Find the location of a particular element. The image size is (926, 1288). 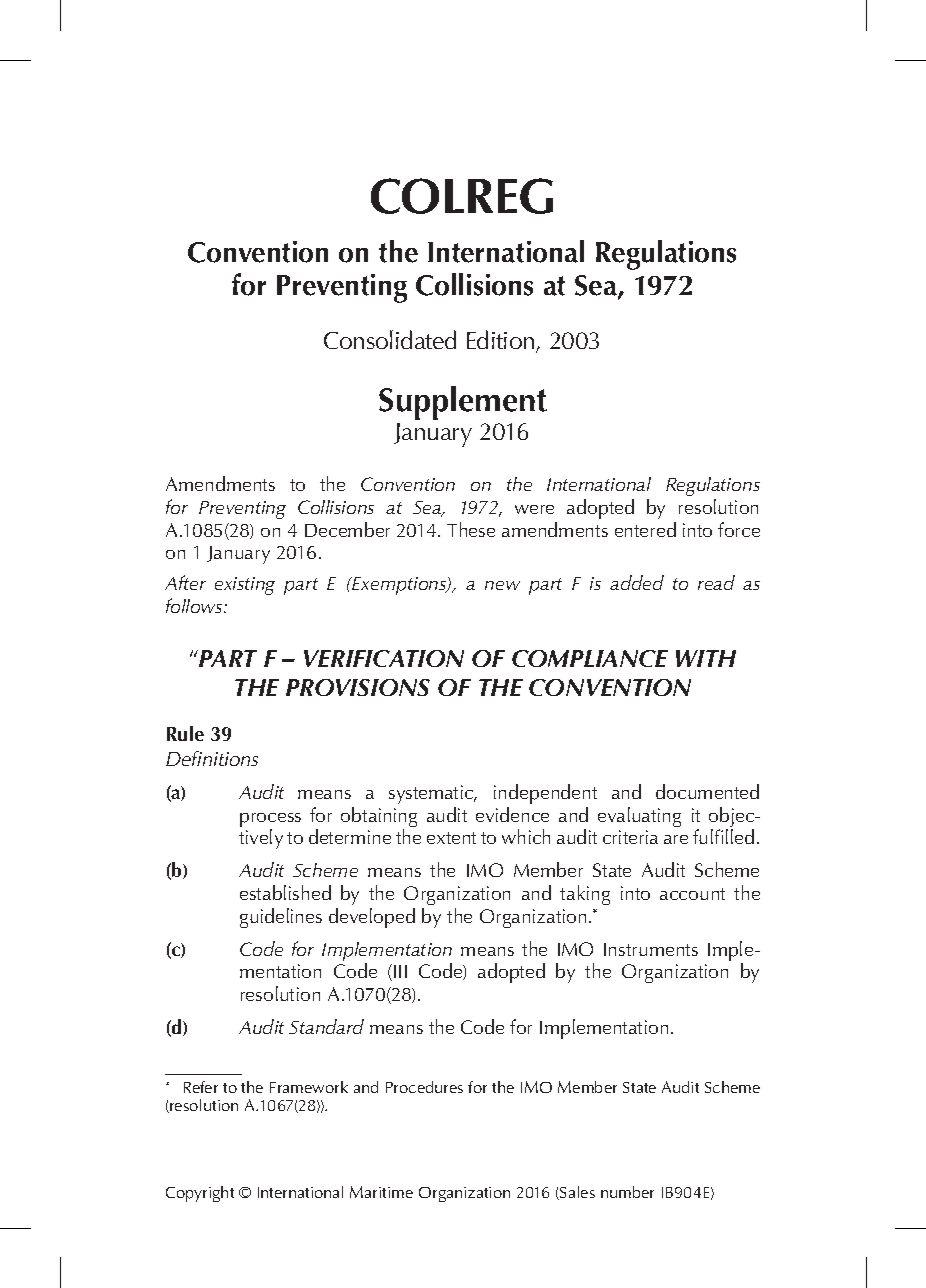

account is located at coordinates (692, 894).
